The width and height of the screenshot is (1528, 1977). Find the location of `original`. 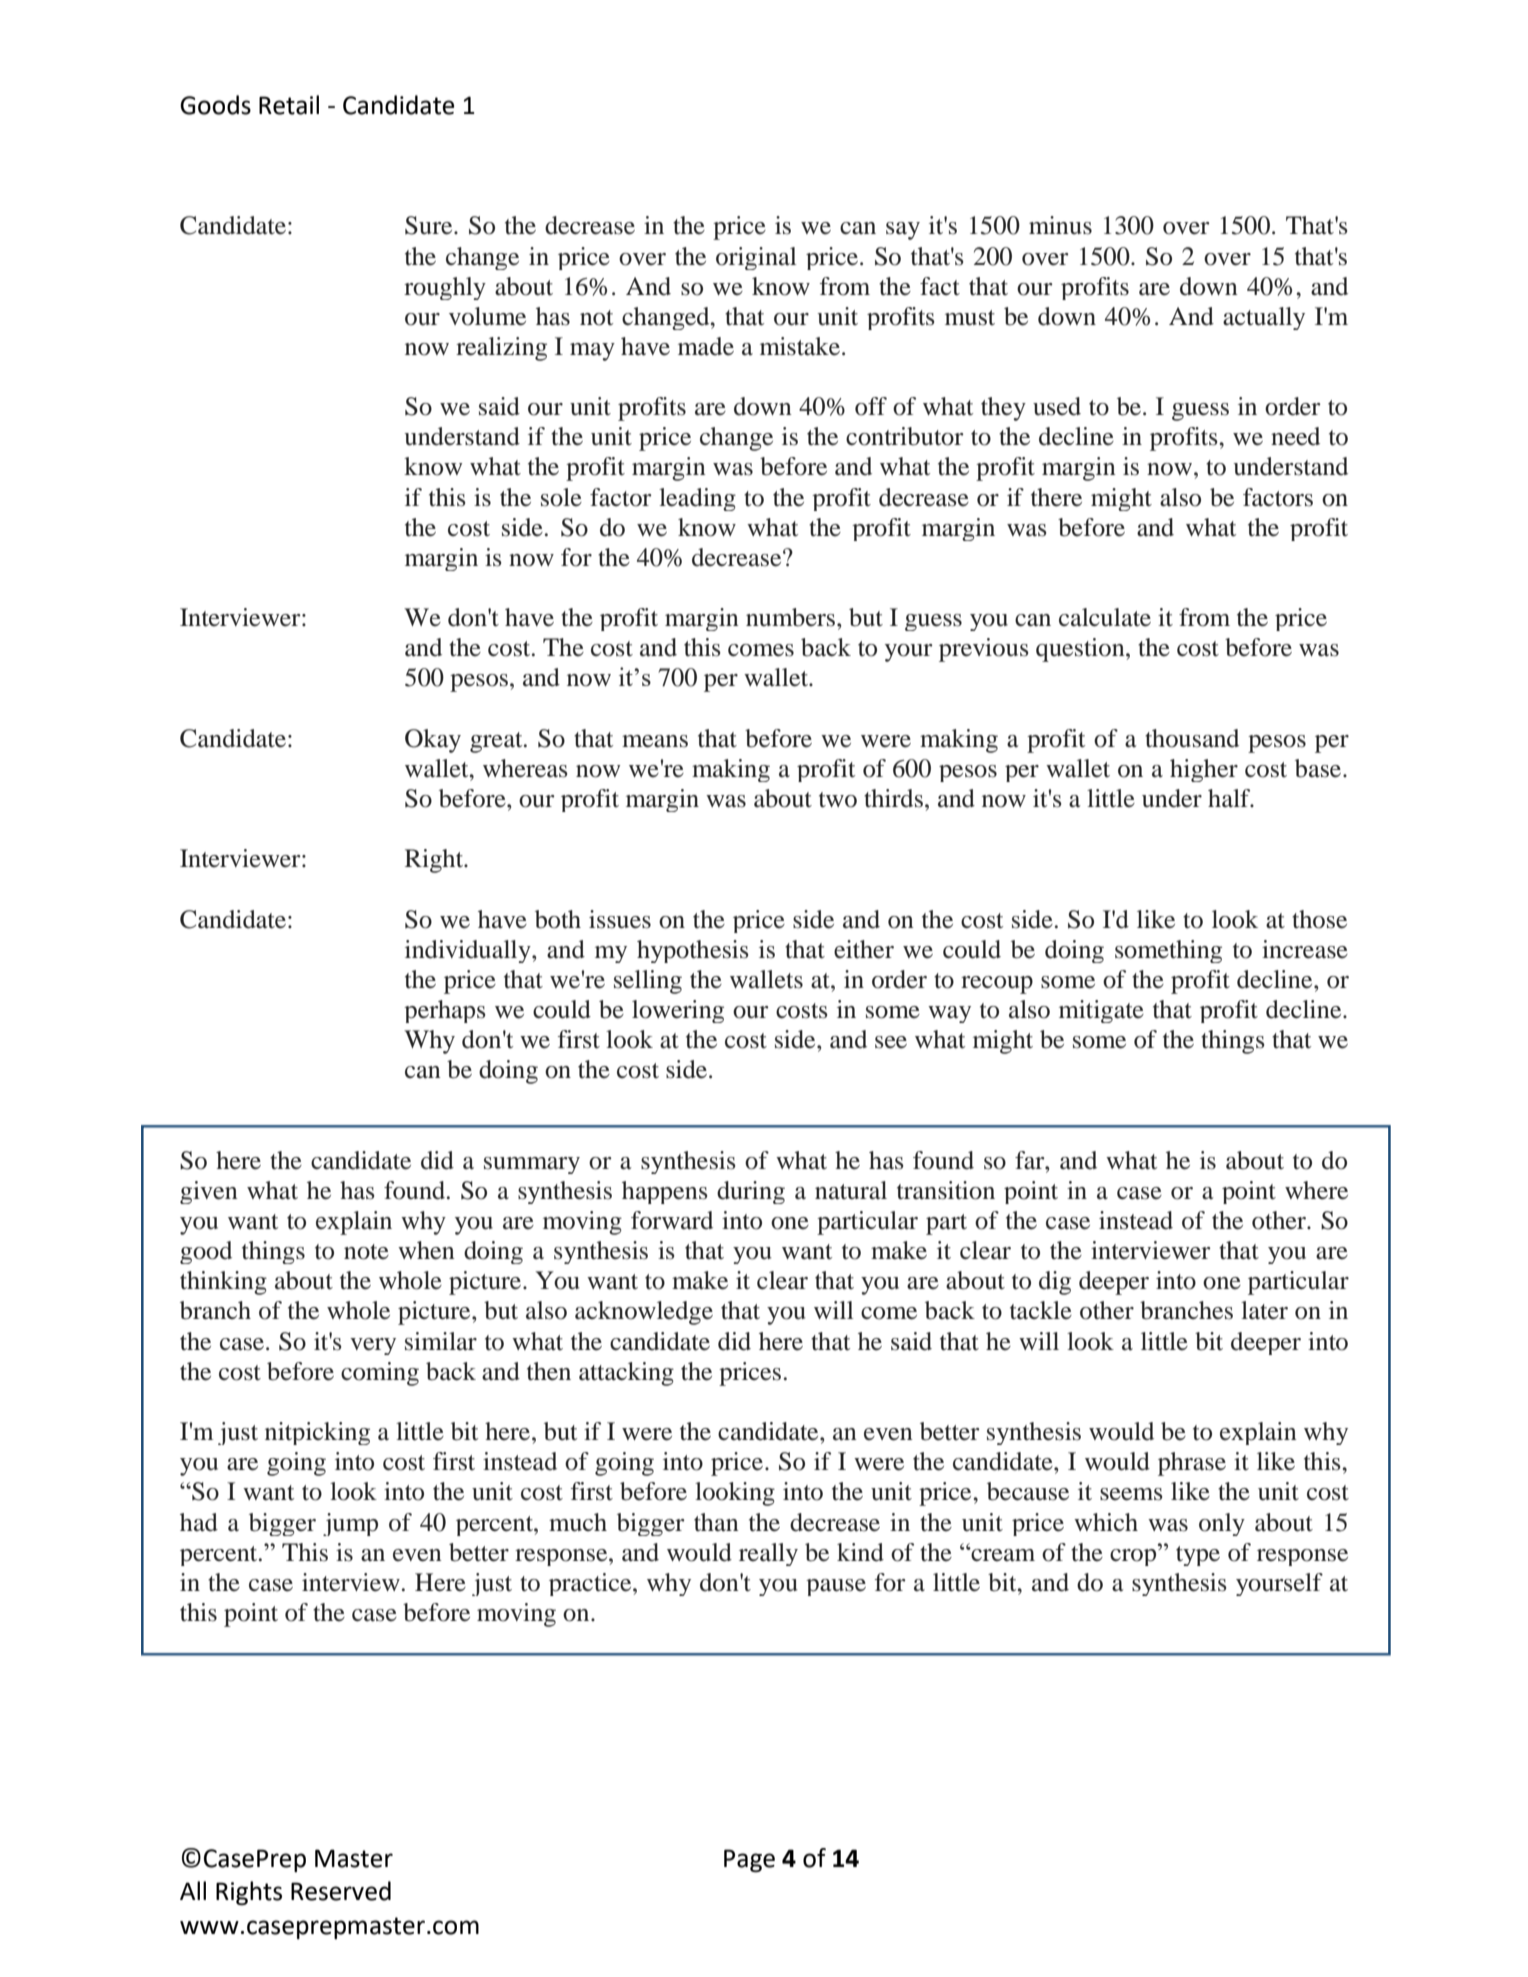

original is located at coordinates (756, 258).
